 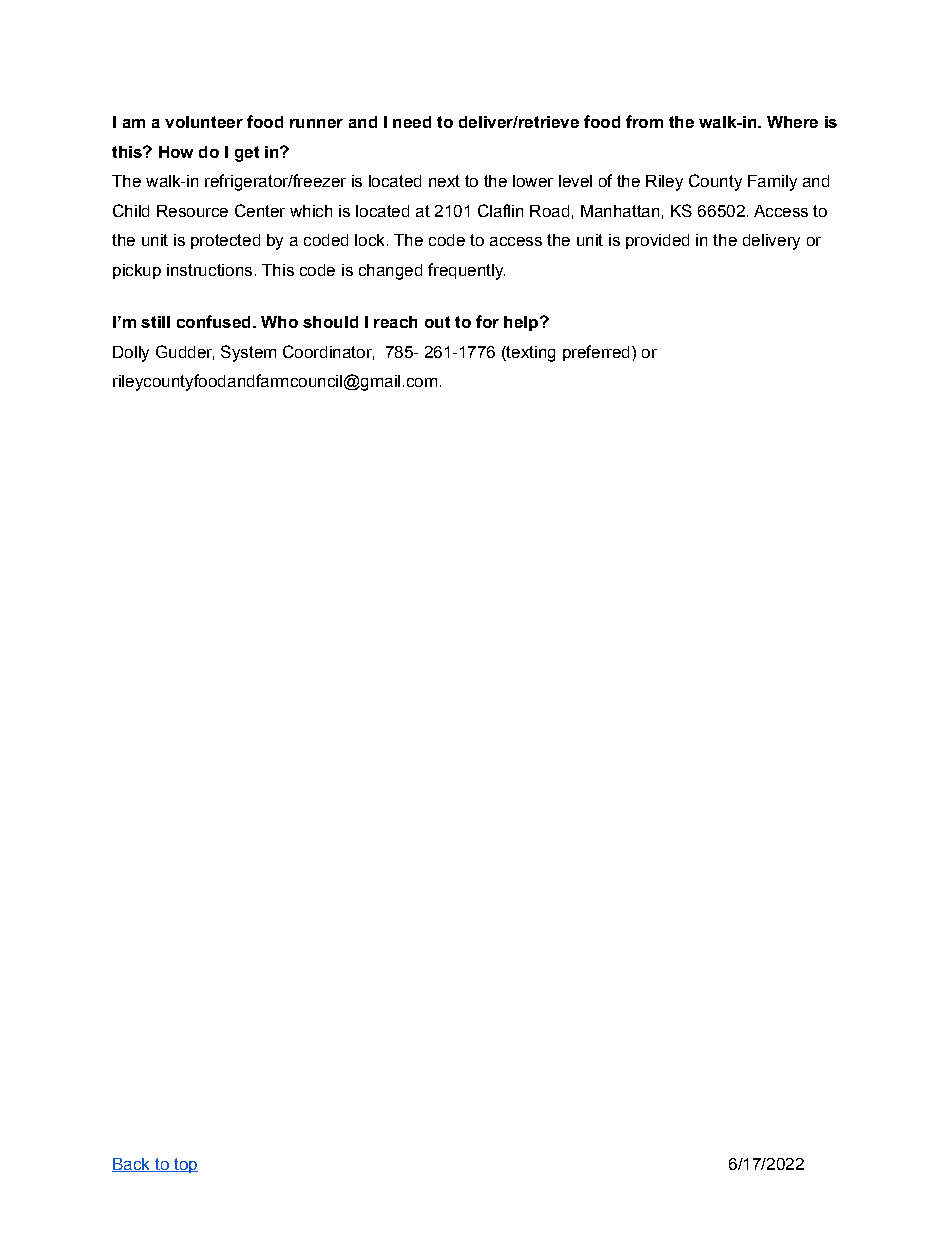 I want to click on for, so click(x=487, y=321).
